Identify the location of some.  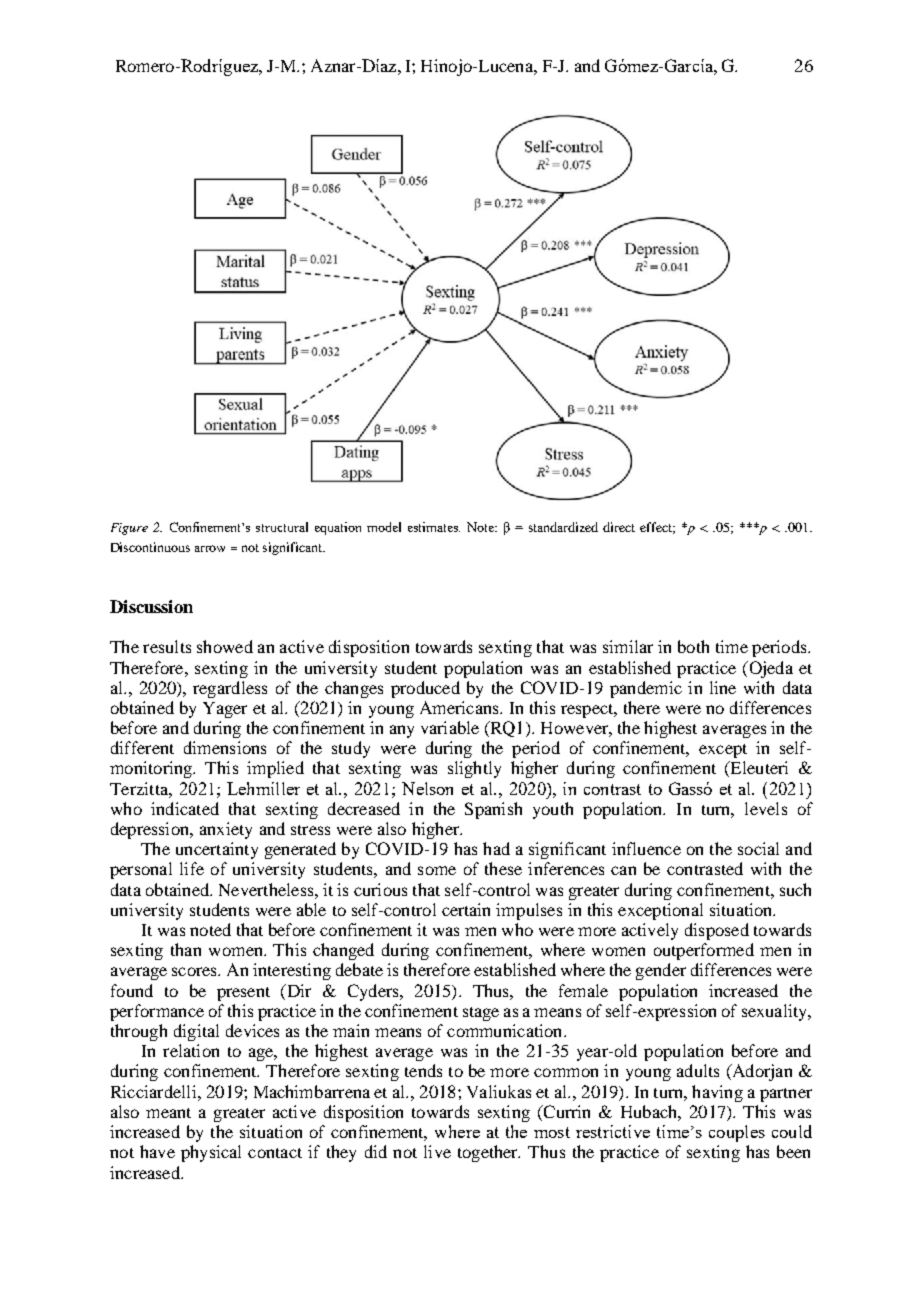
(437, 870).
